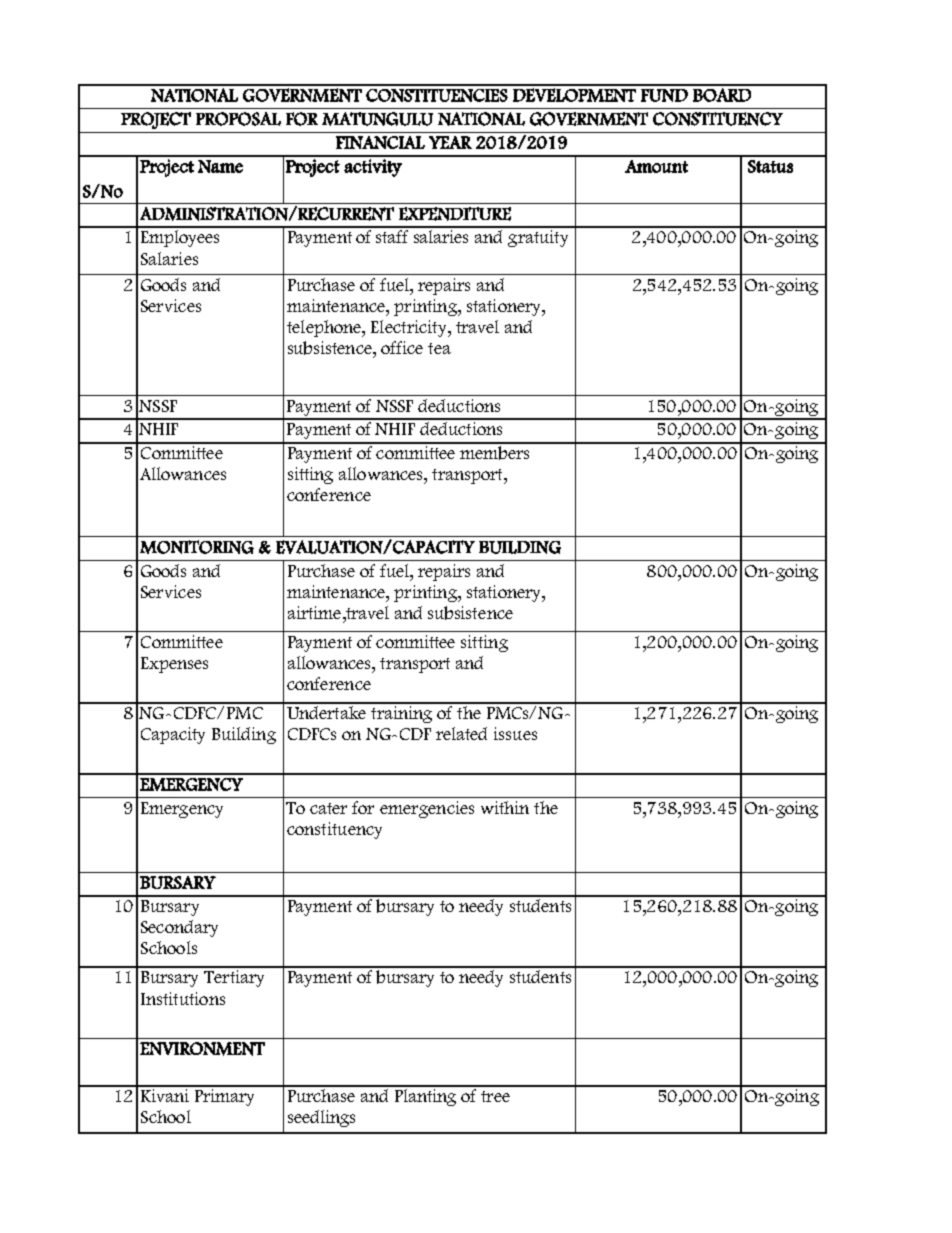  I want to click on ENVIRONMENT, so click(202, 1049).
